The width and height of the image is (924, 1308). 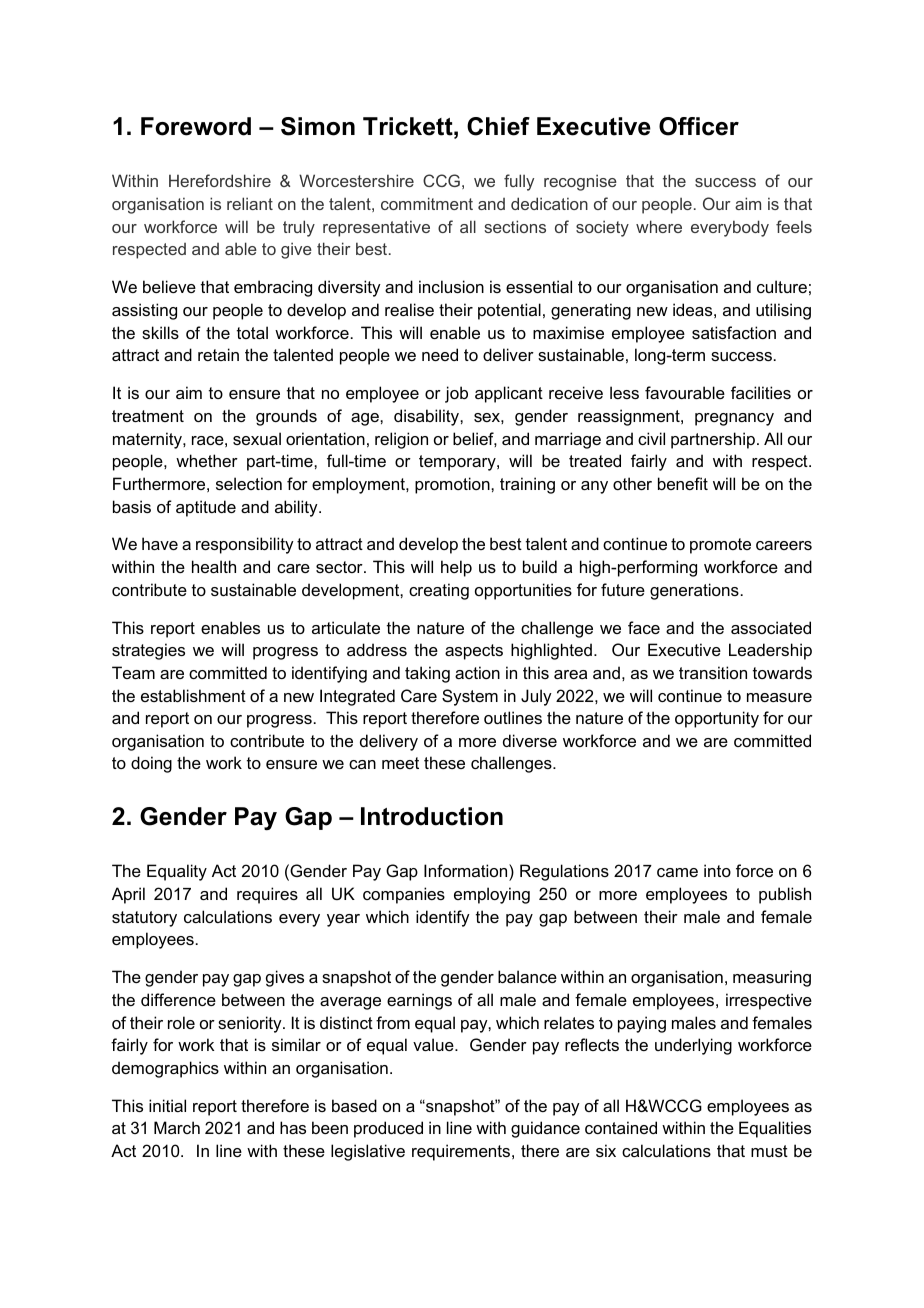 What do you see at coordinates (196, 126) in the image?
I see `Foreword` at bounding box center [196, 126].
